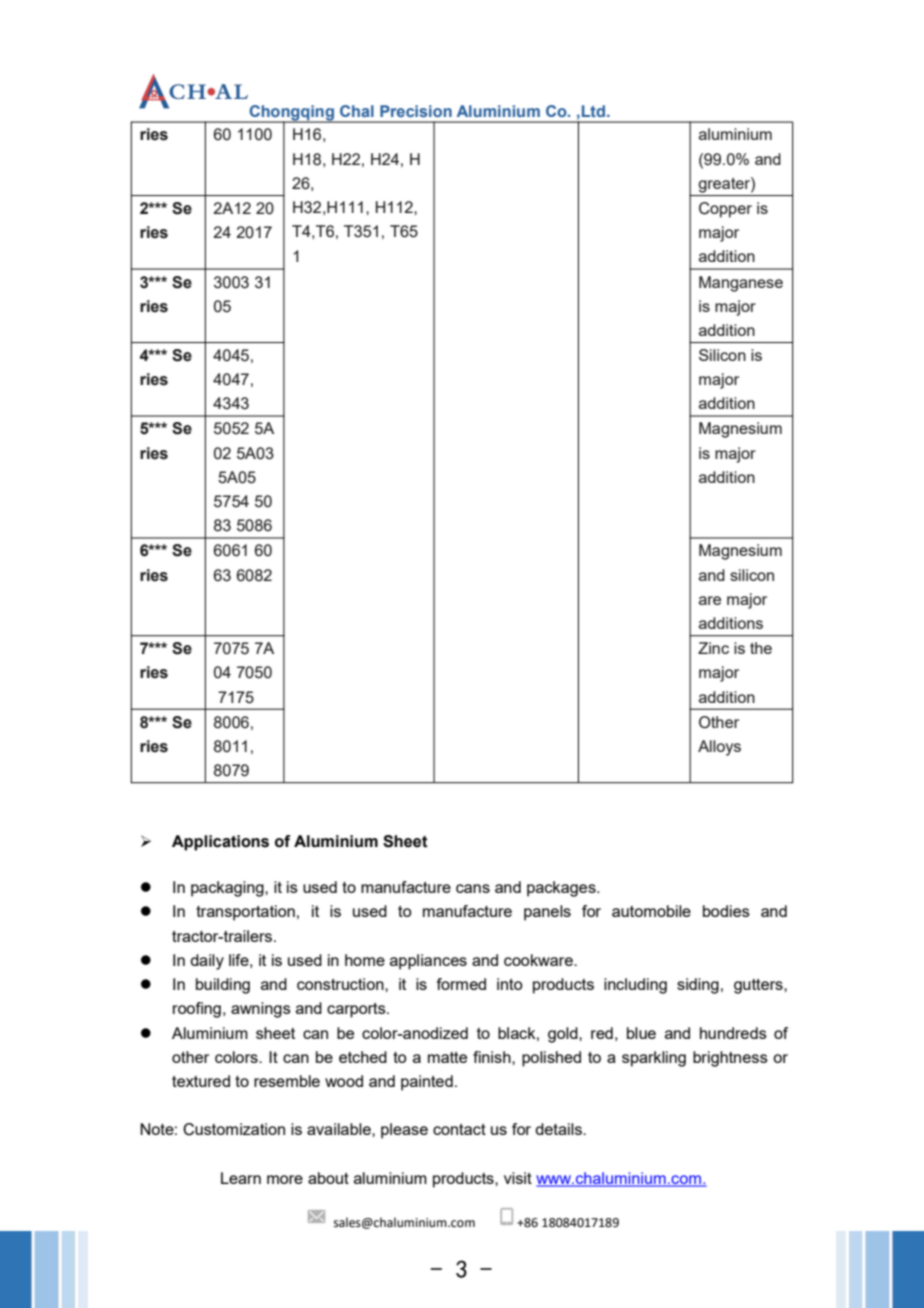 The width and height of the screenshot is (924, 1308). What do you see at coordinates (234, 1129) in the screenshot?
I see `Customization` at bounding box center [234, 1129].
